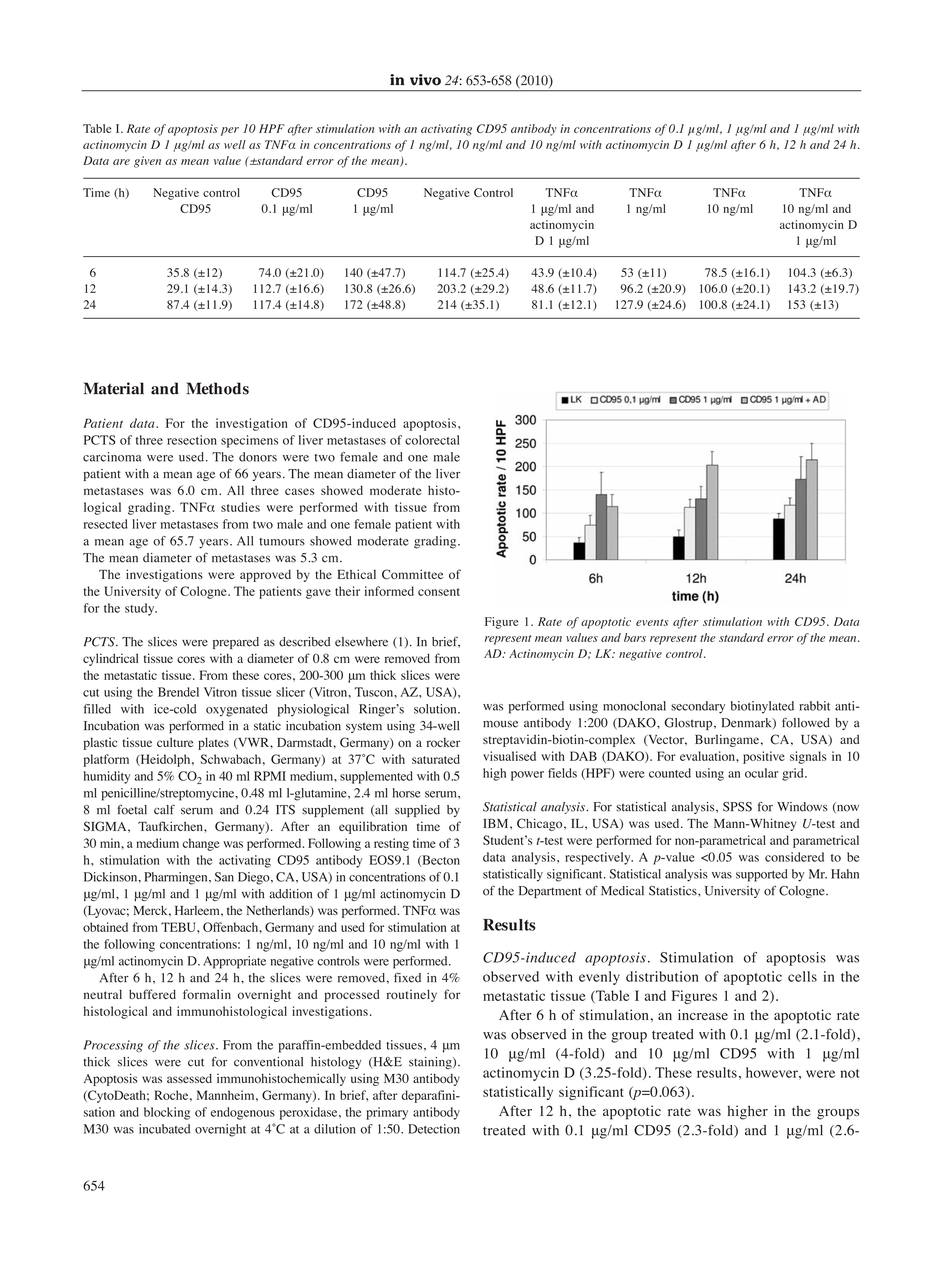  I want to click on Methods, so click(218, 388).
